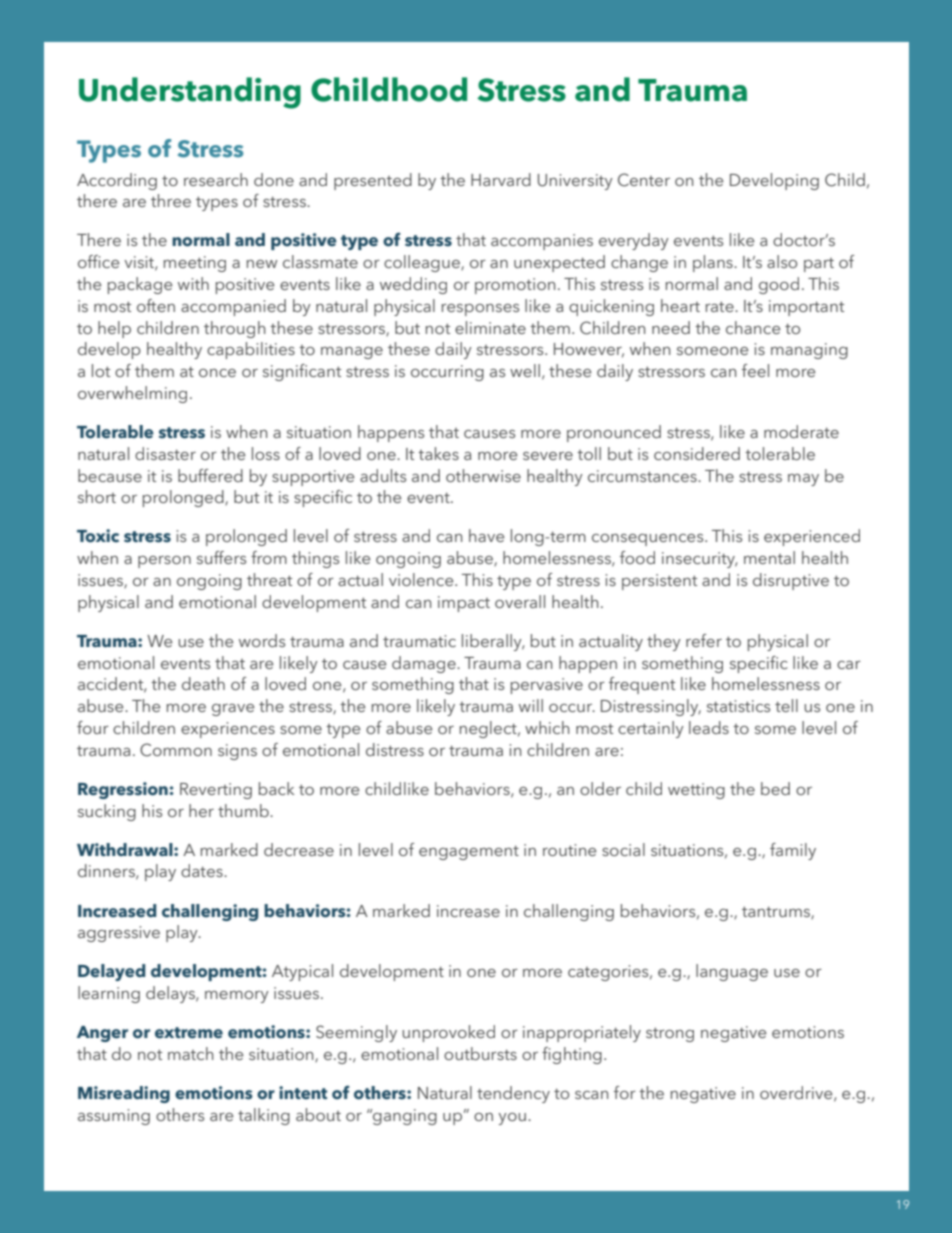 This screenshot has width=952, height=1233. Describe the element at coordinates (501, 179) in the screenshot. I see `Harvard` at that location.
